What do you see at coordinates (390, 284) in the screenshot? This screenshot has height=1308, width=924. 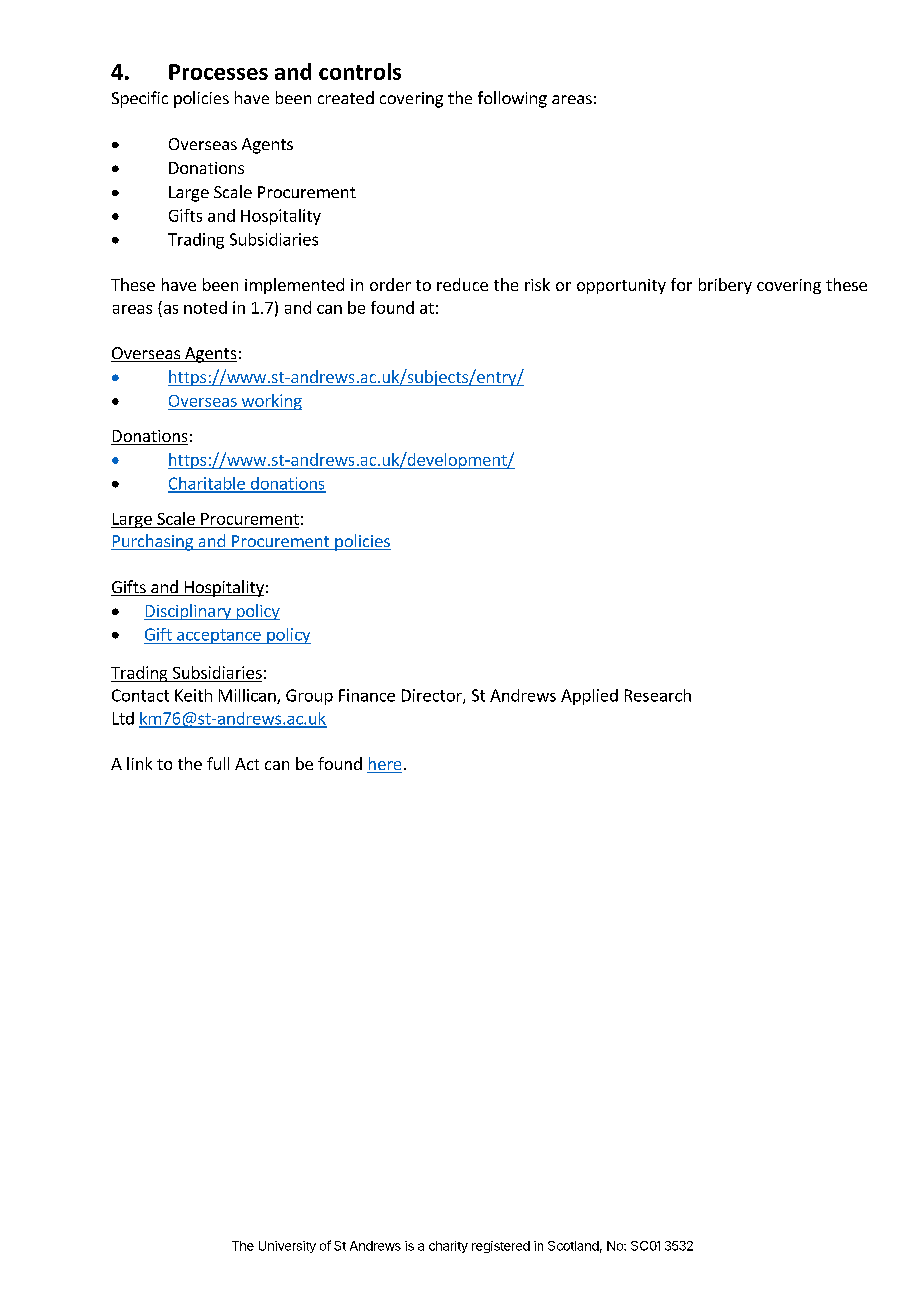 I see `order` at bounding box center [390, 284].
